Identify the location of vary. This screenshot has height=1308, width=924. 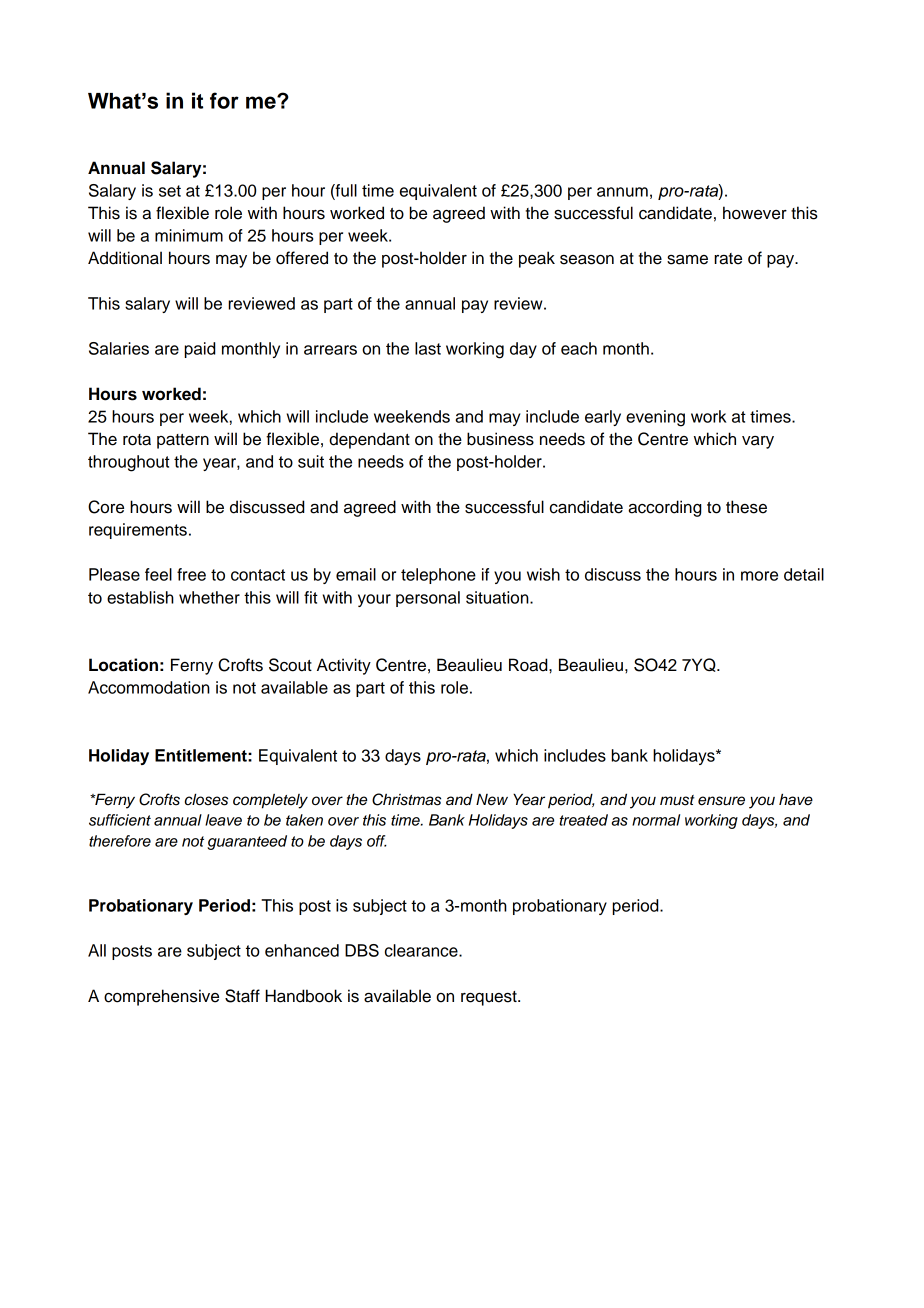
(758, 442).
